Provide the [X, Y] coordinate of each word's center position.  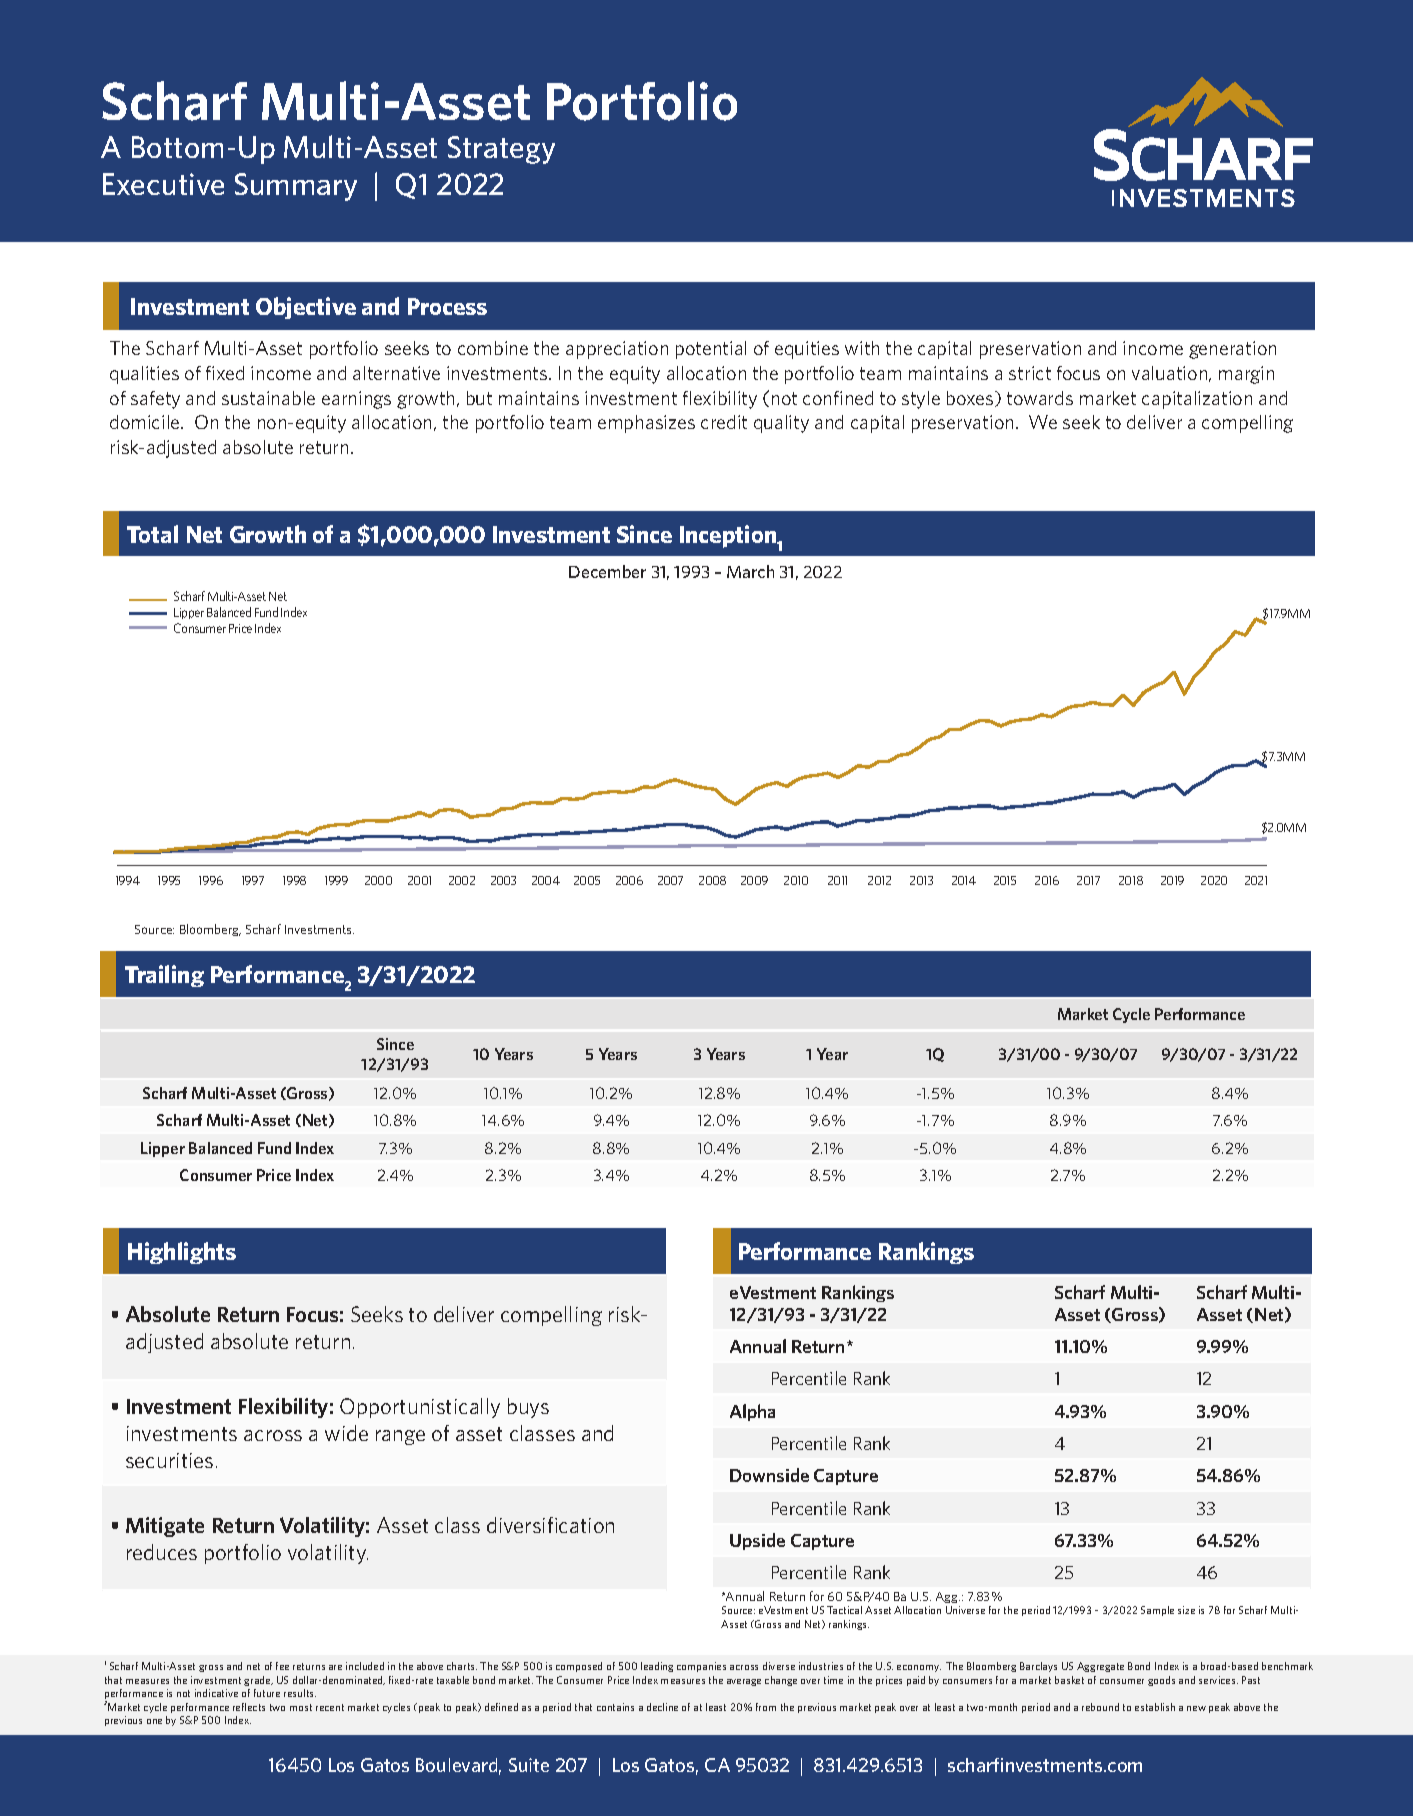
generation [1232, 350]
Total [152, 534]
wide [346, 1433]
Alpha [752, 1412]
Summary [296, 187]
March [750, 571]
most [301, 1707]
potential [711, 350]
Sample [1157, 1611]
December [607, 571]
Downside [769, 1475]
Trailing [164, 976]
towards [1040, 398]
